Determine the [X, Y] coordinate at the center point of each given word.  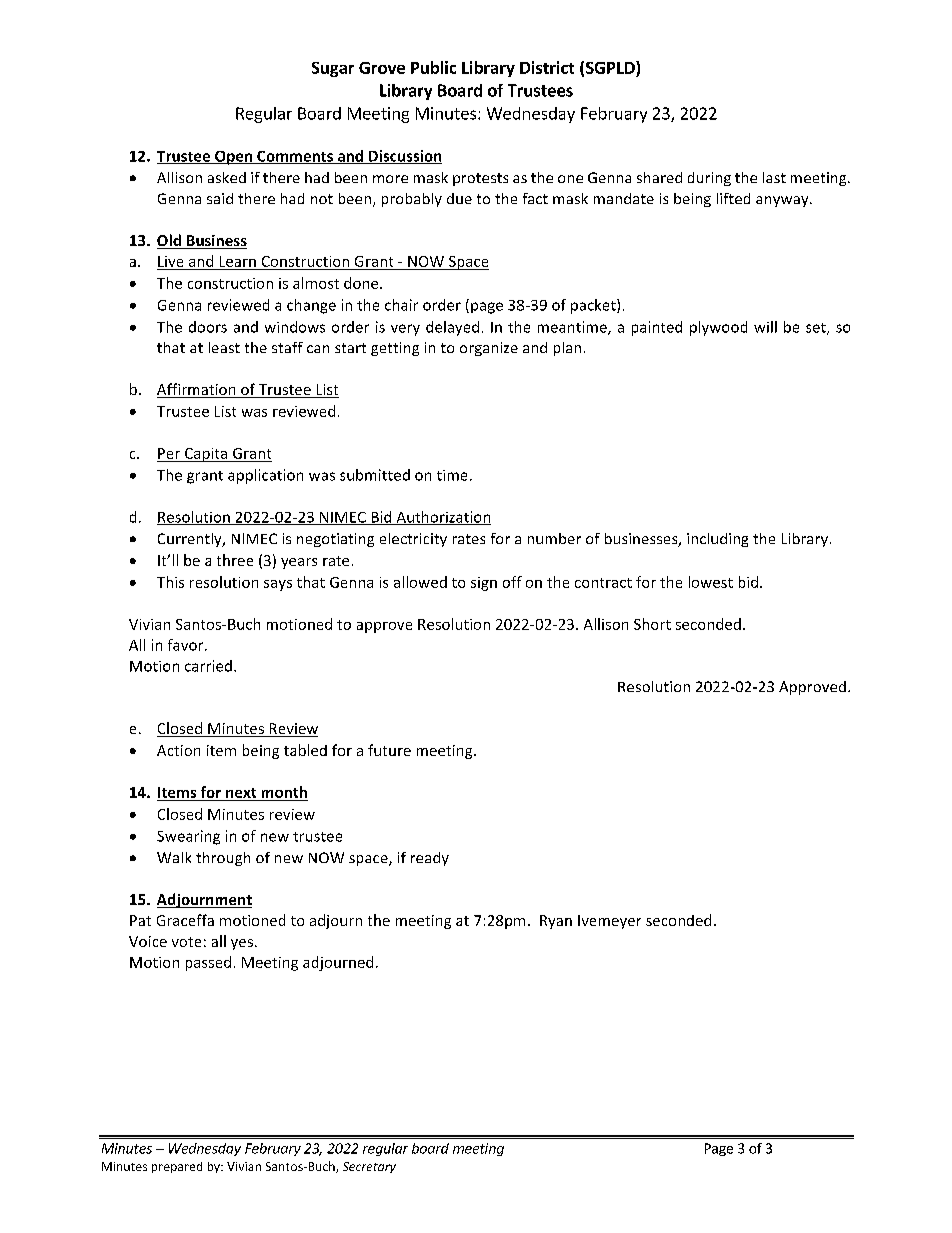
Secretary [369, 1167]
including [717, 540]
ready [430, 859]
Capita [206, 455]
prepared [177, 1167]
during [709, 179]
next [241, 793]
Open [234, 158]
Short [652, 624]
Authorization [442, 518]
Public [433, 67]
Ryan [556, 922]
